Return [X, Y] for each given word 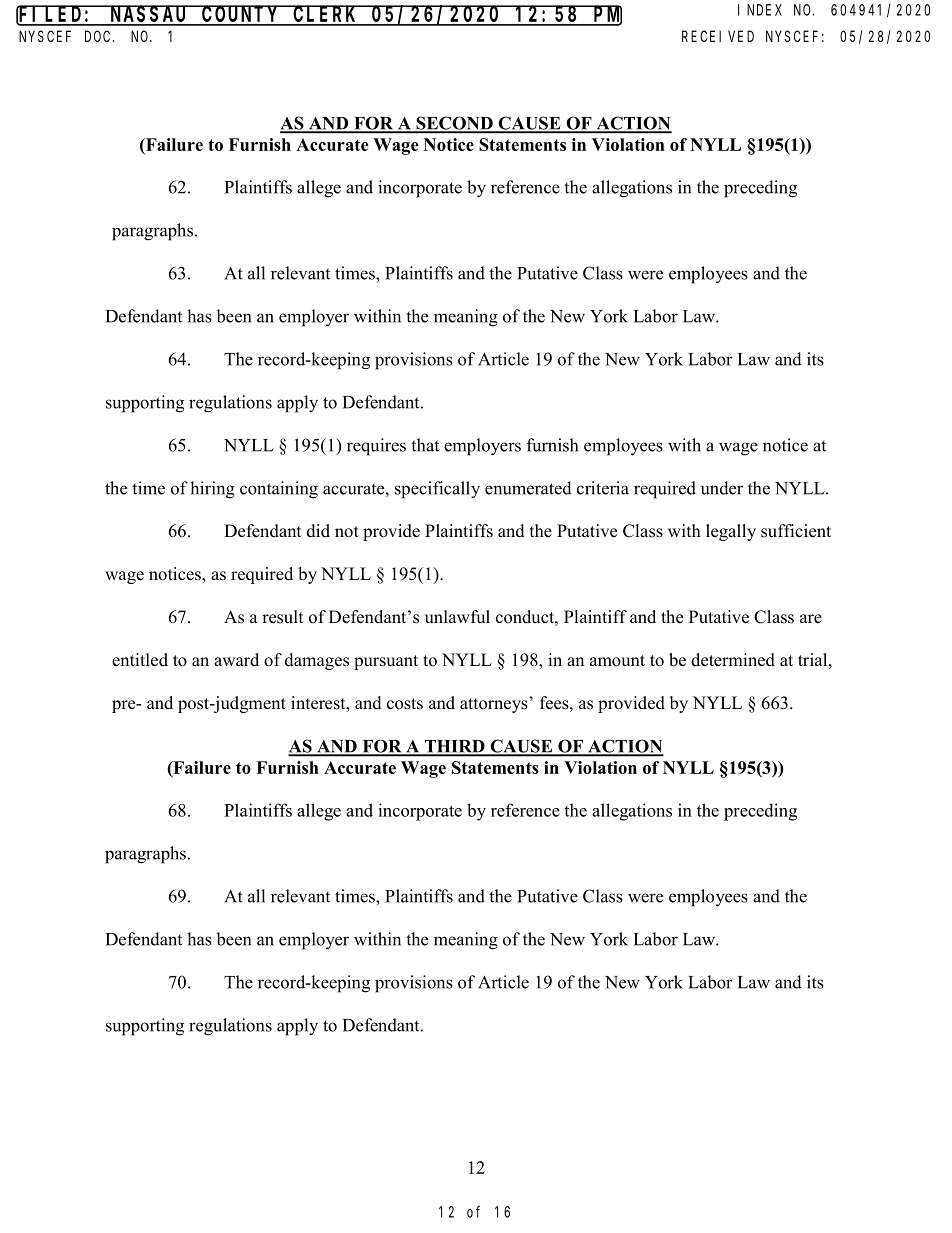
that [425, 445]
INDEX [760, 10]
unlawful [457, 617]
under [722, 488]
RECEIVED [718, 36]
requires [376, 447]
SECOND [454, 124]
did [318, 531]
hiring [212, 490]
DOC [99, 36]
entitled [140, 660]
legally [731, 532]
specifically [437, 490]
